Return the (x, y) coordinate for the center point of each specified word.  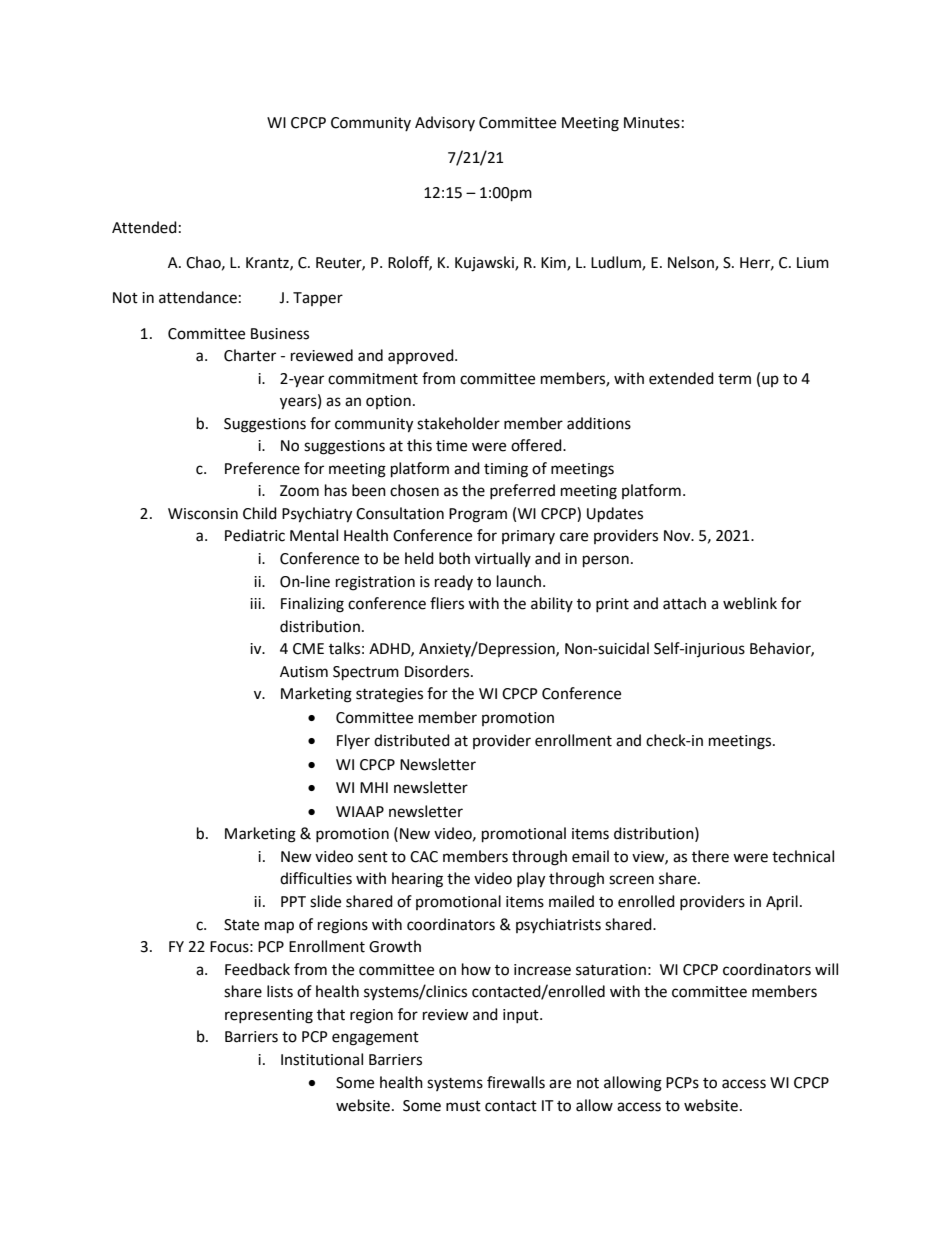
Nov (678, 536)
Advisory (445, 123)
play (531, 880)
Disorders (438, 671)
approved (422, 356)
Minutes (652, 123)
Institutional (322, 1059)
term (734, 379)
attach (684, 603)
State (241, 925)
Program (478, 515)
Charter (250, 355)
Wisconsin (203, 514)
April (782, 903)
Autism (304, 672)
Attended (144, 227)
